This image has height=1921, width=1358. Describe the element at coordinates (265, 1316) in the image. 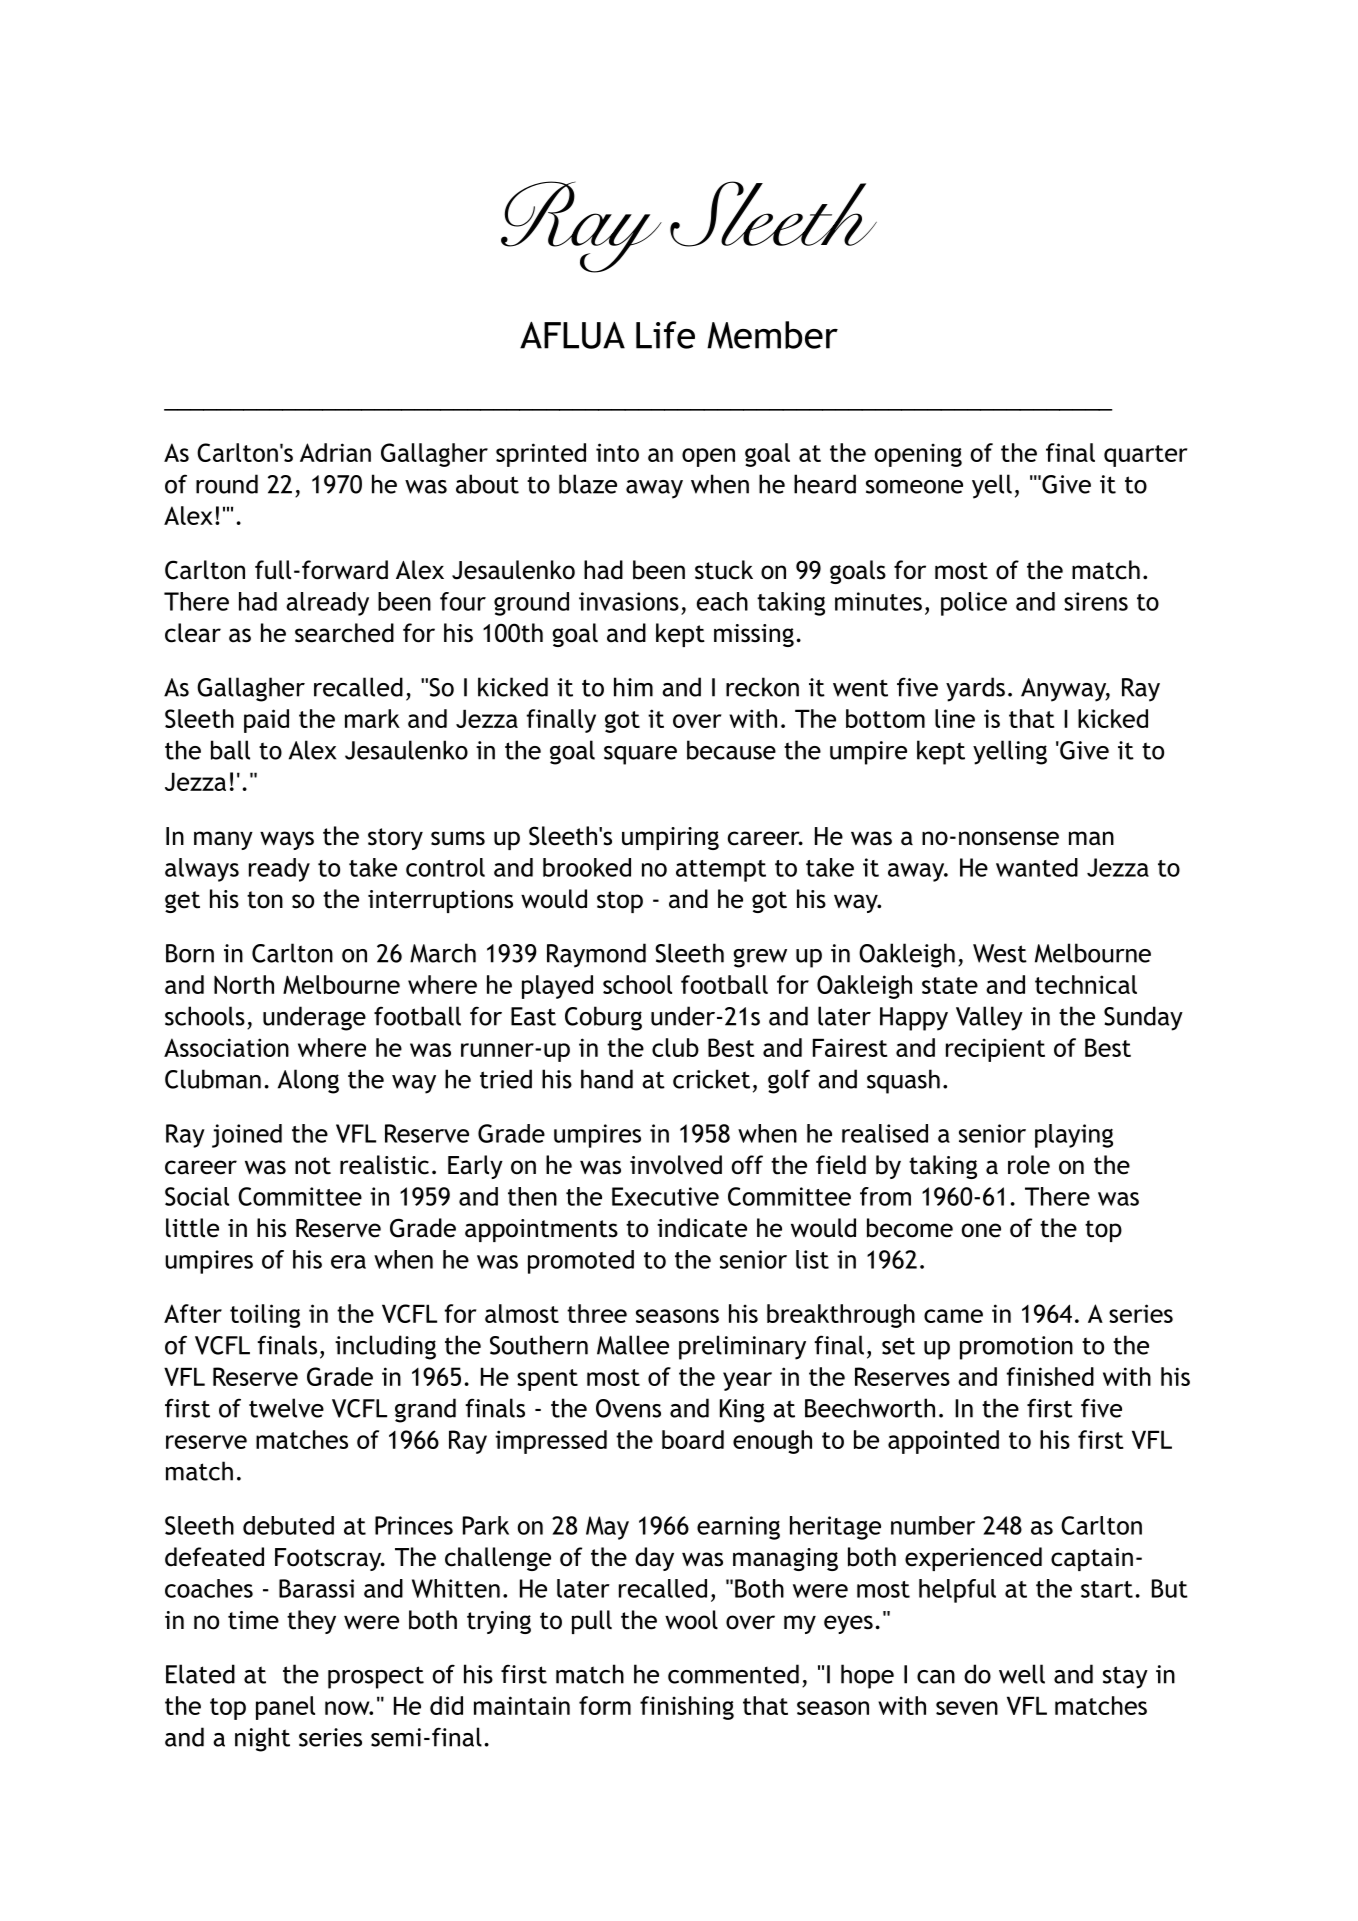

I see `toiling` at that location.
